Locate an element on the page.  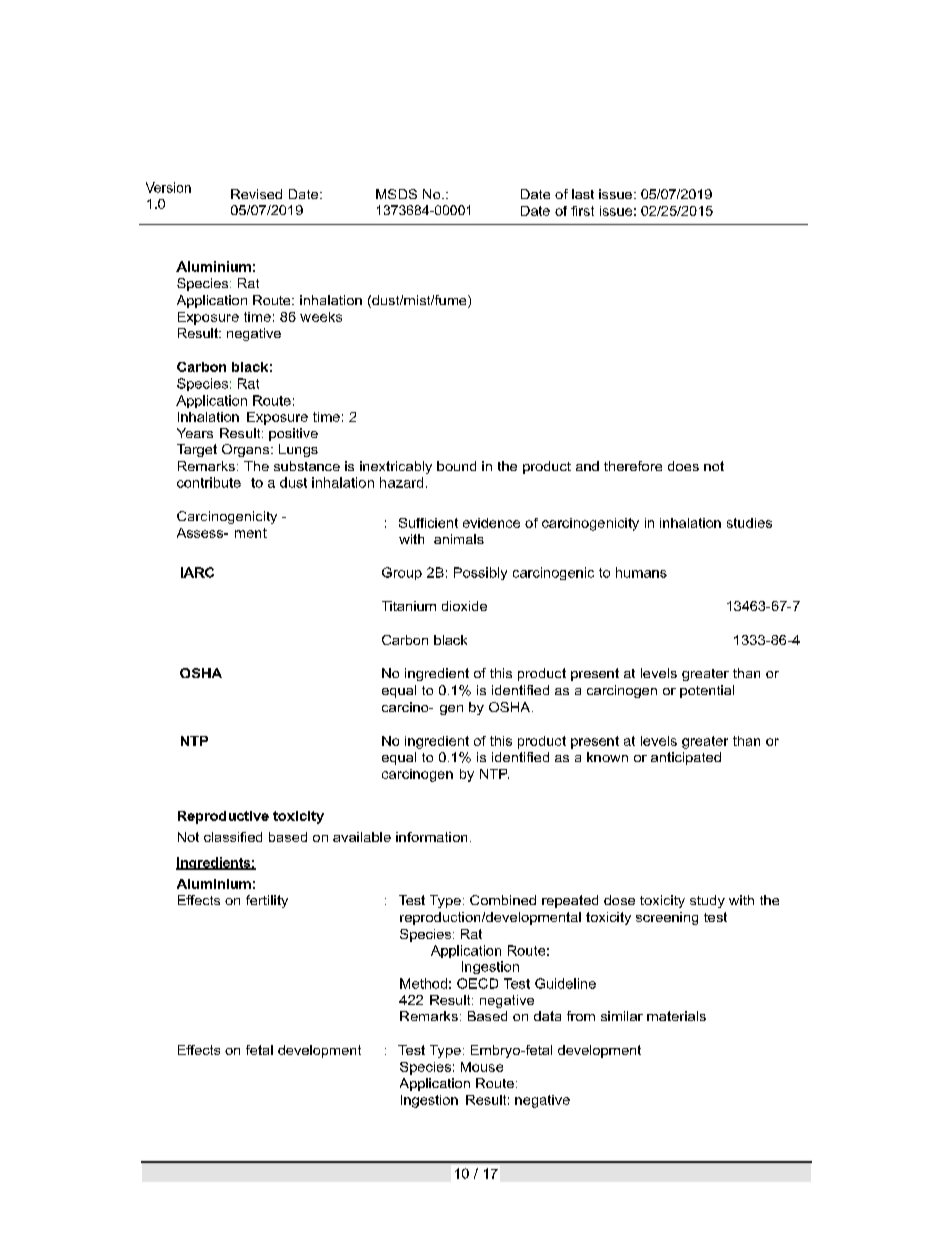
MSDS is located at coordinates (396, 194).
